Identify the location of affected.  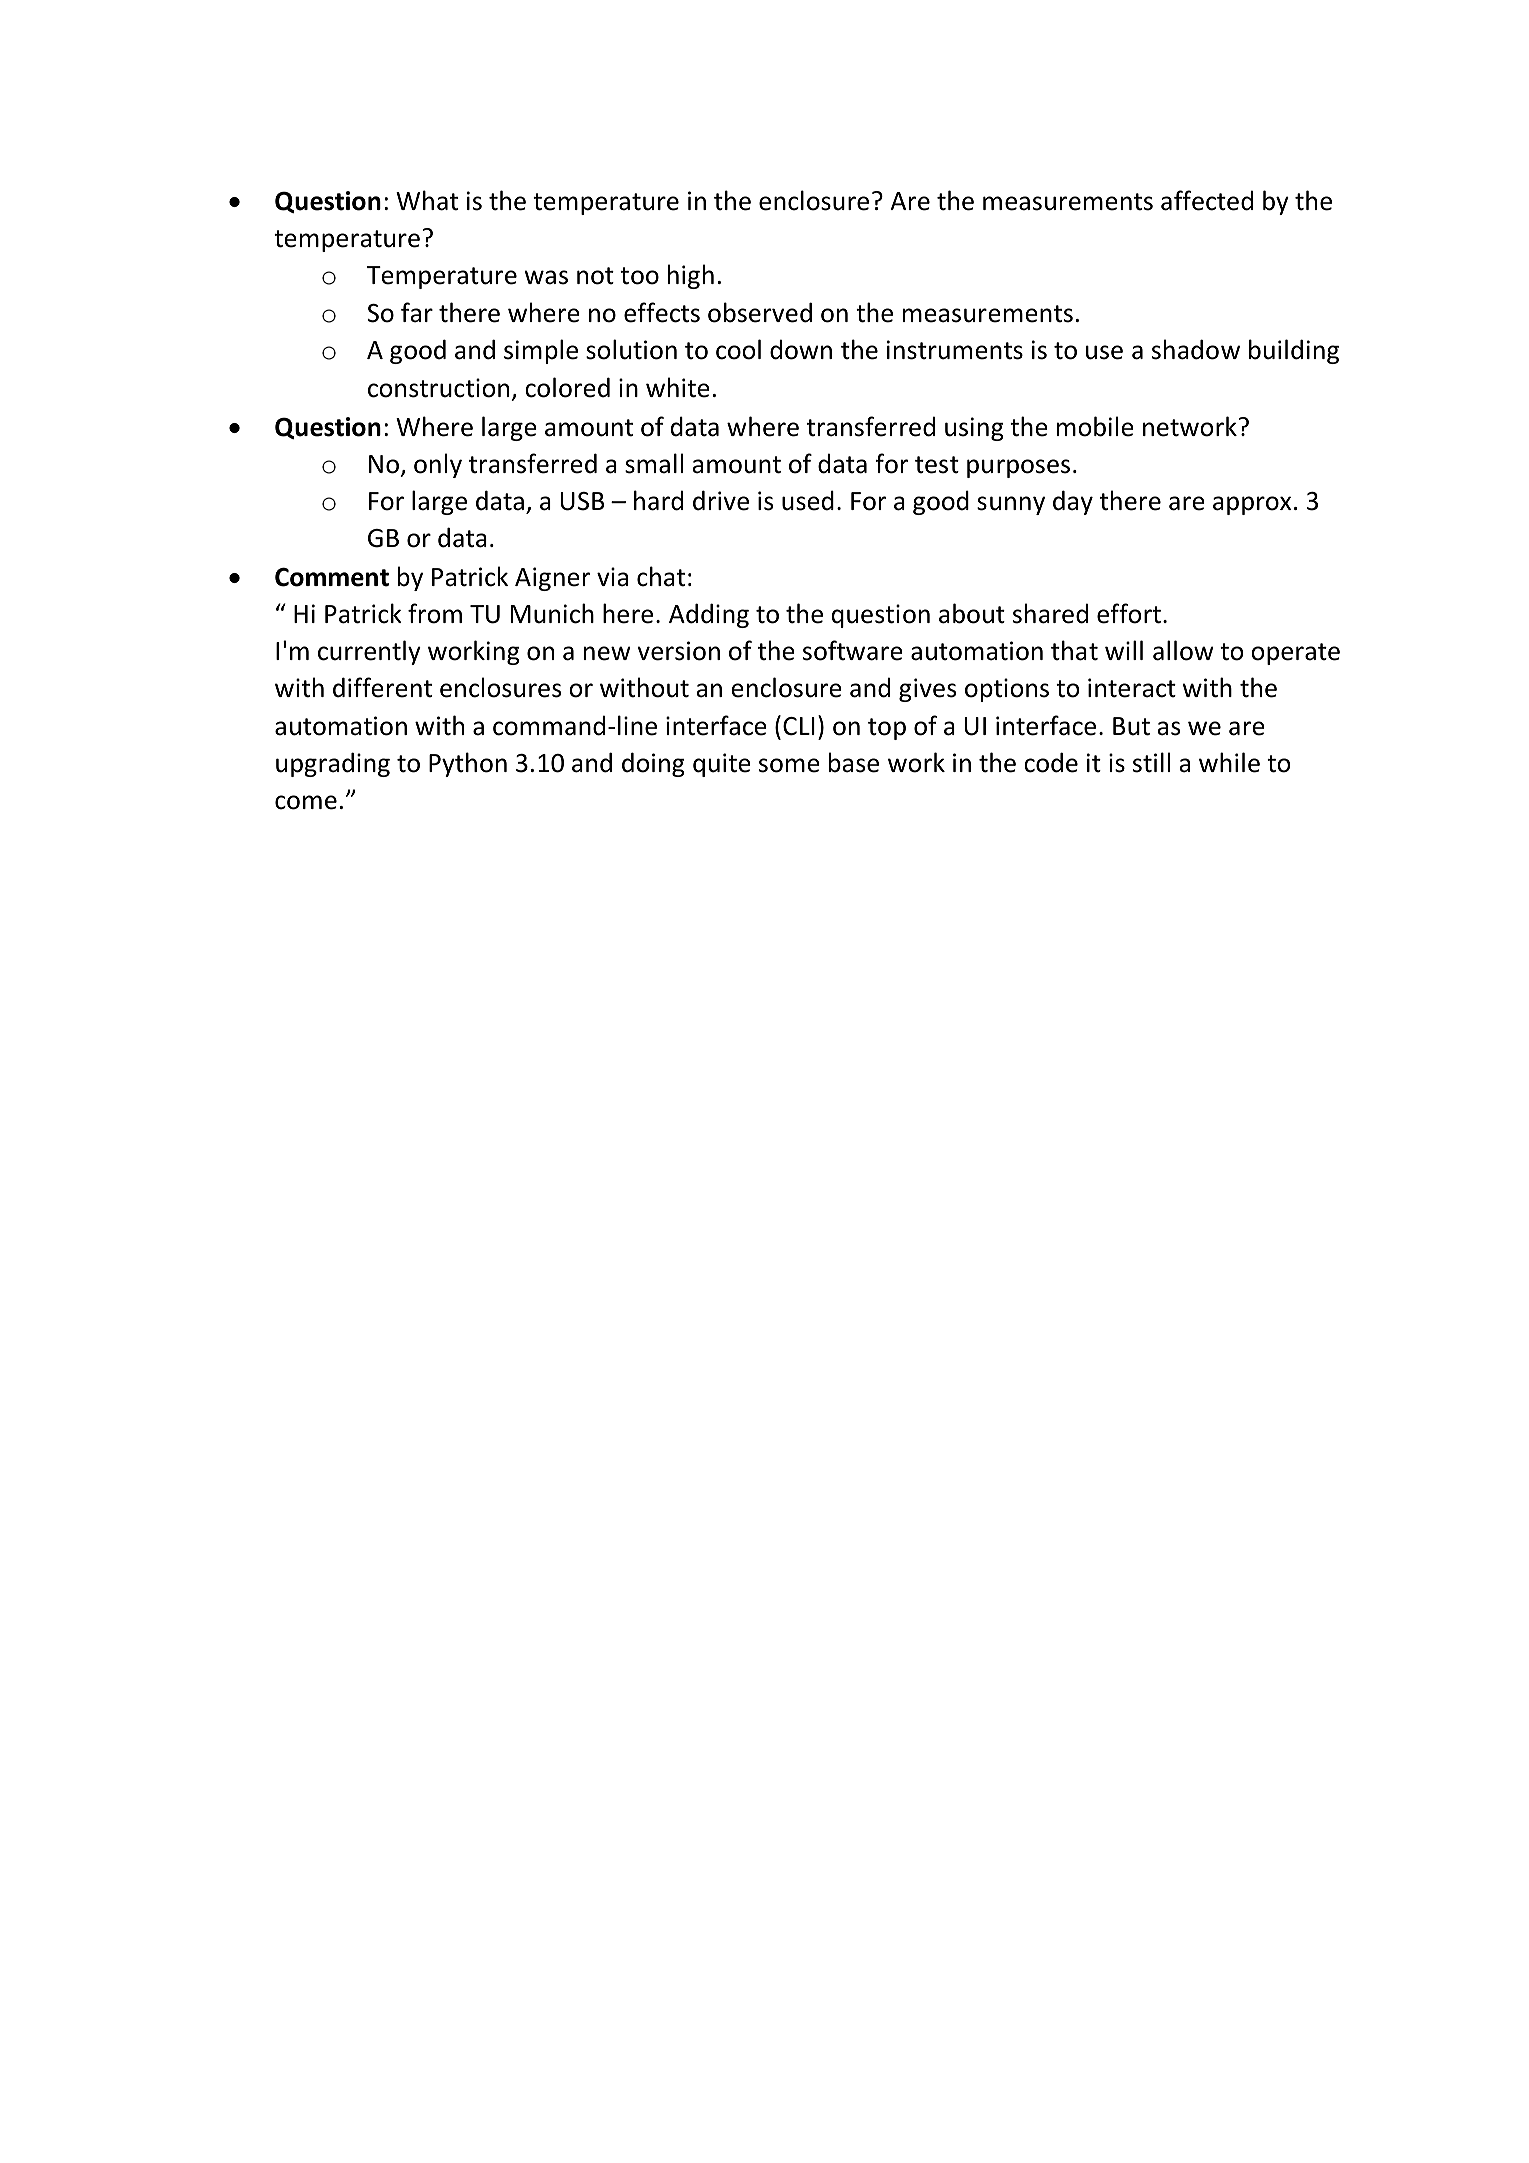
(1207, 200).
